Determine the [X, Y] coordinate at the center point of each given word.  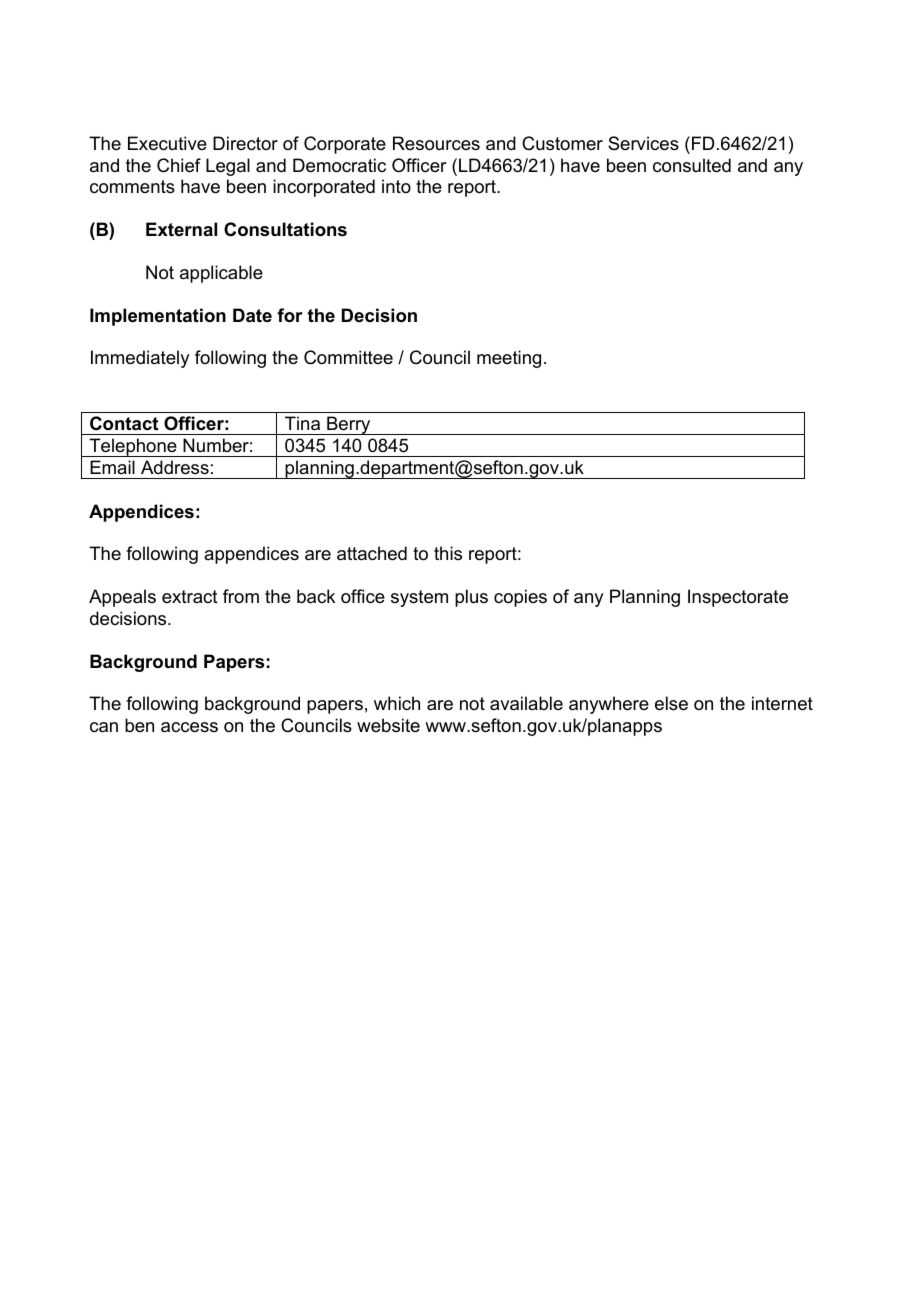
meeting [509, 359]
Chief [179, 165]
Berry [349, 425]
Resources [436, 143]
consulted [692, 165]
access [189, 727]
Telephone [133, 447]
